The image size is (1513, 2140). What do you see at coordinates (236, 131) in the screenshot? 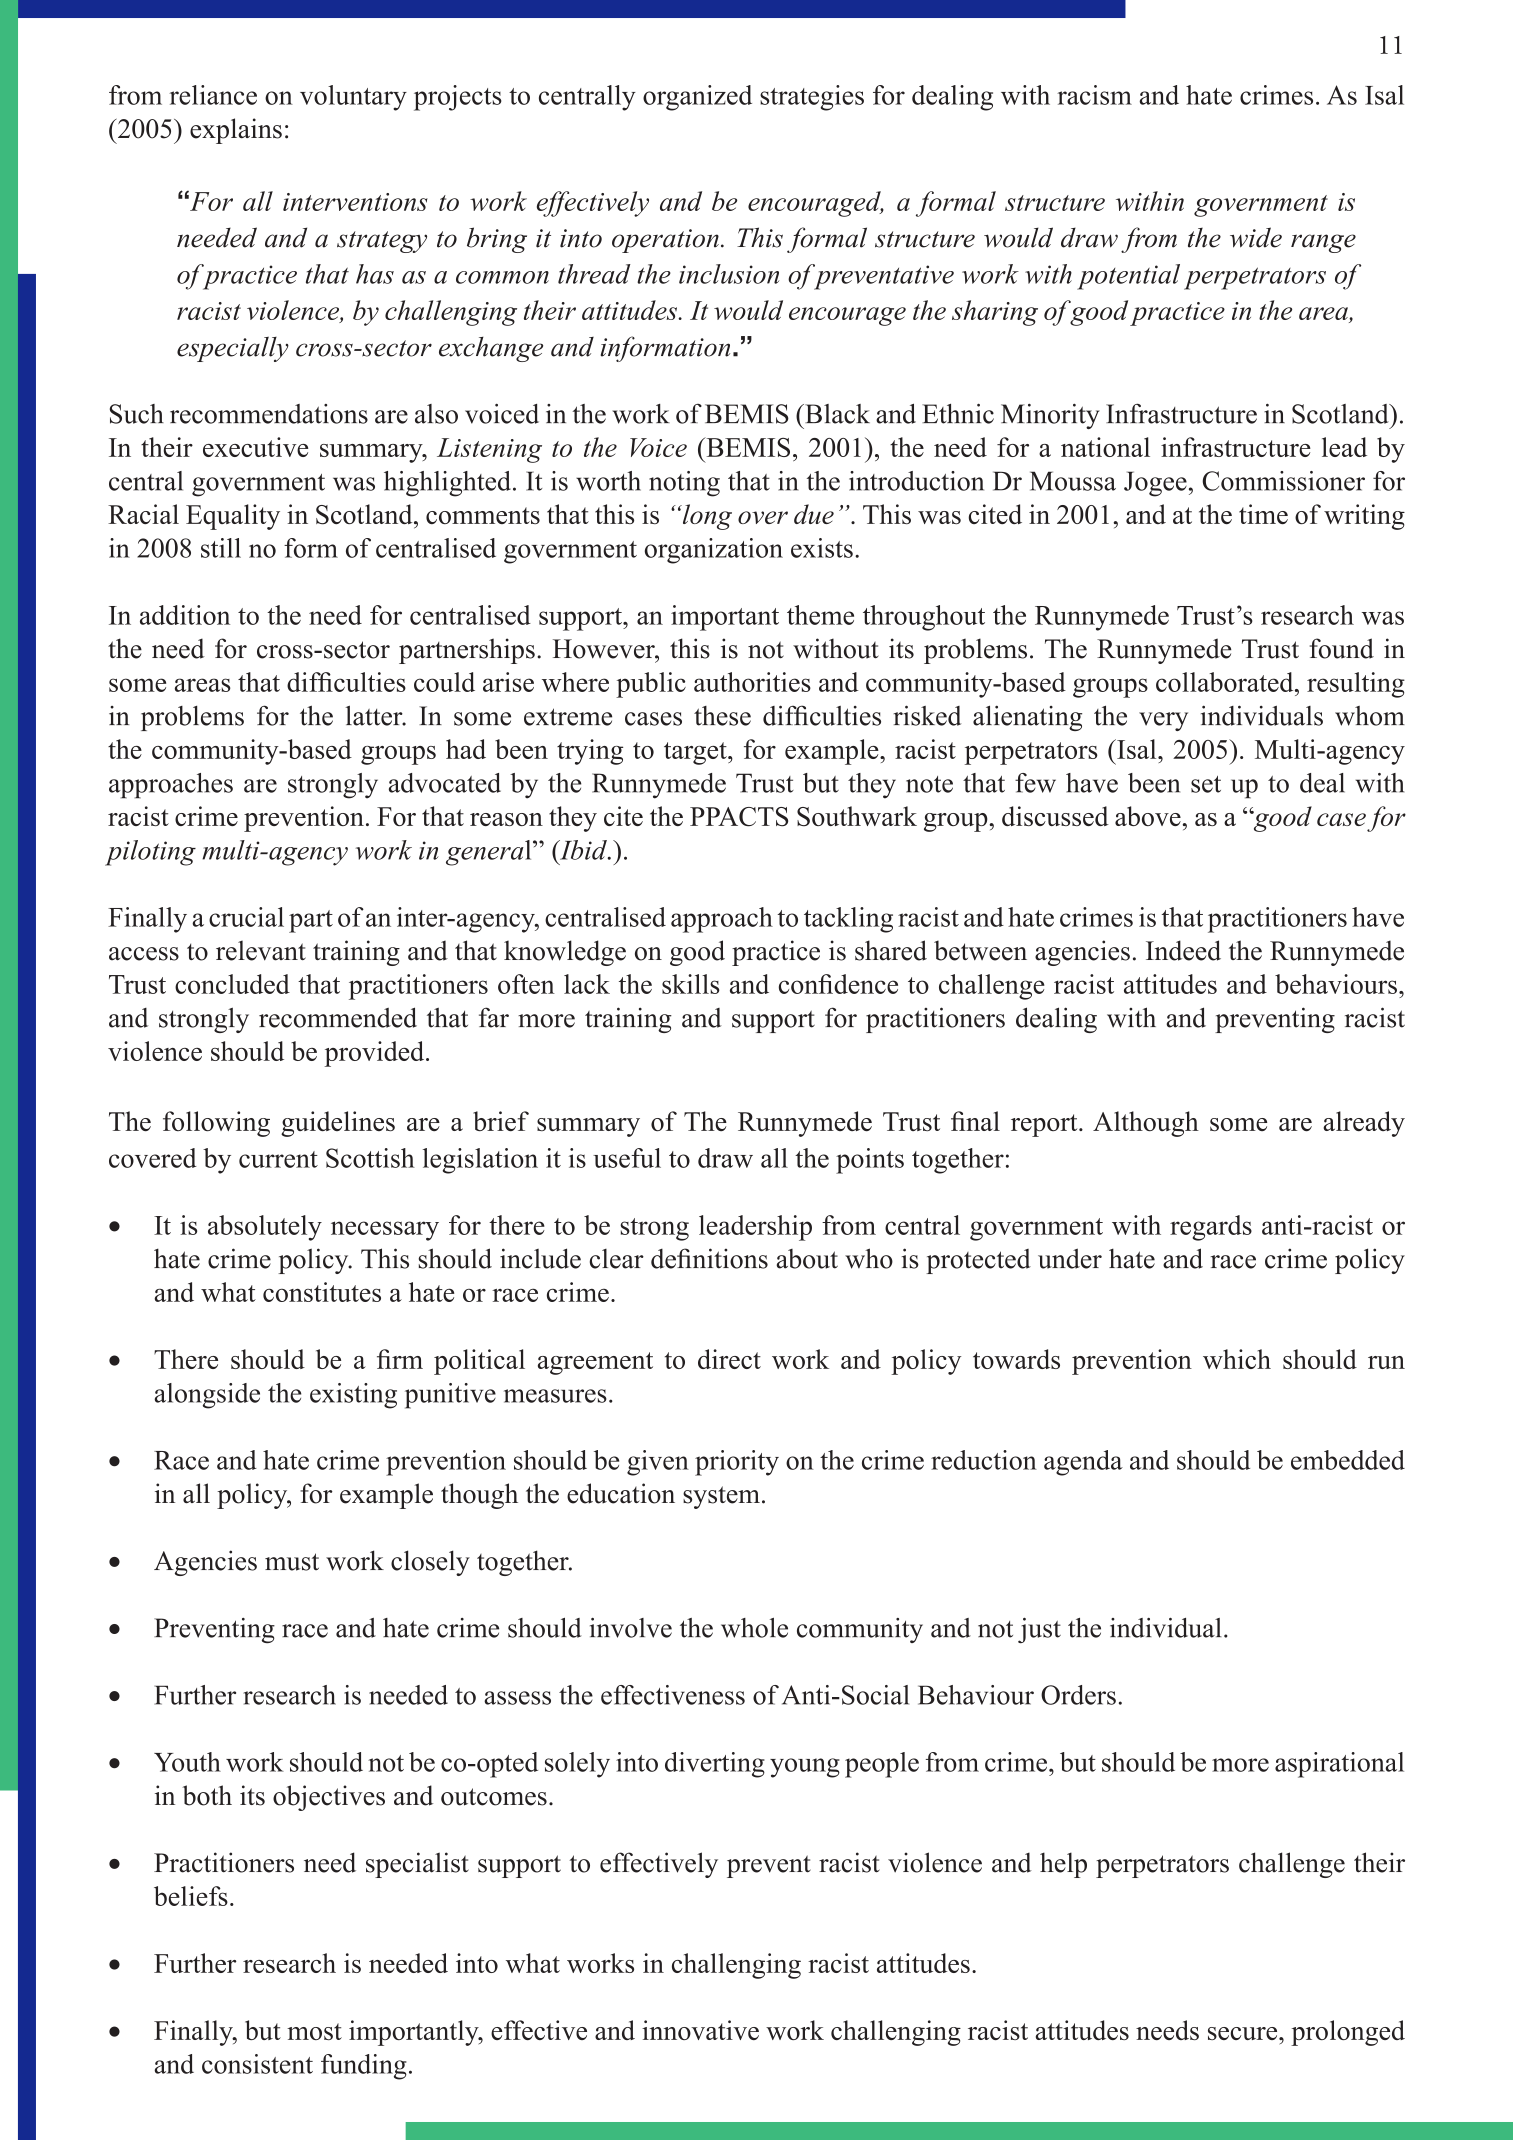
I see `explains` at bounding box center [236, 131].
